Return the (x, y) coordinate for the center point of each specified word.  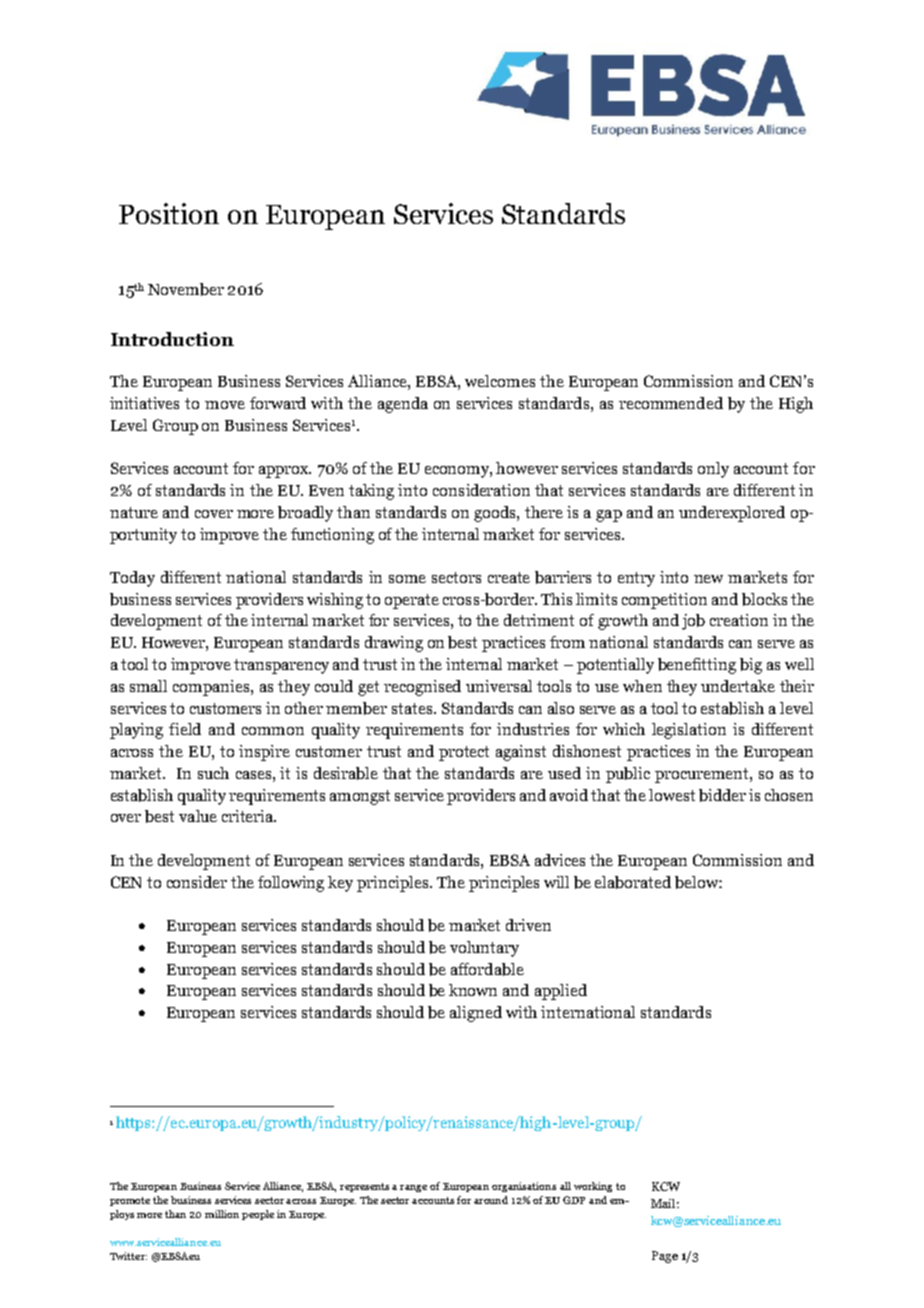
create (509, 577)
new (708, 579)
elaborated (633, 882)
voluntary (484, 949)
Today (132, 579)
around (491, 1200)
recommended (671, 403)
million (222, 1214)
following (291, 884)
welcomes (500, 381)
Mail (665, 1203)
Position (169, 213)
